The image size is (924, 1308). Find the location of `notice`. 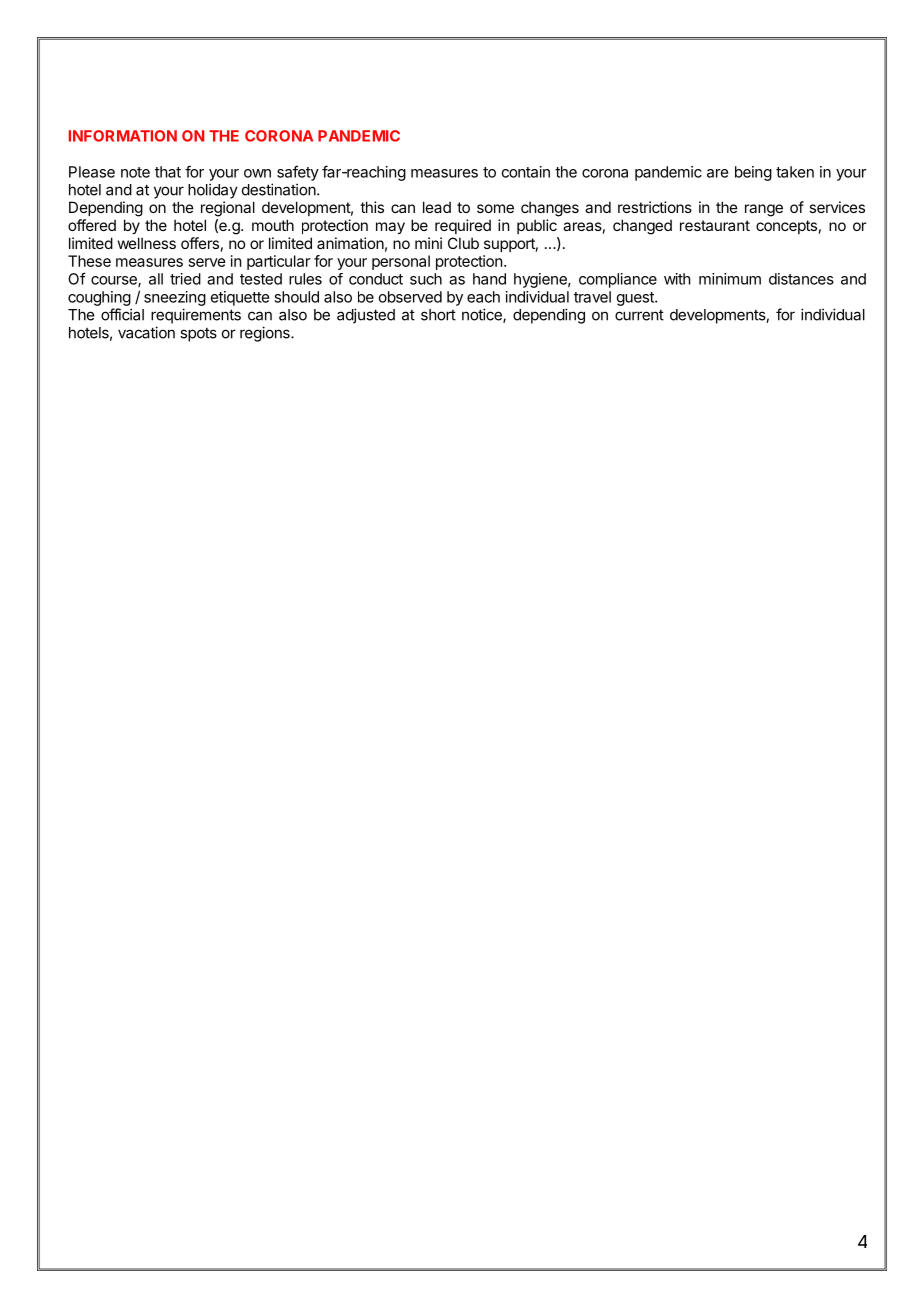

notice is located at coordinates (483, 315).
